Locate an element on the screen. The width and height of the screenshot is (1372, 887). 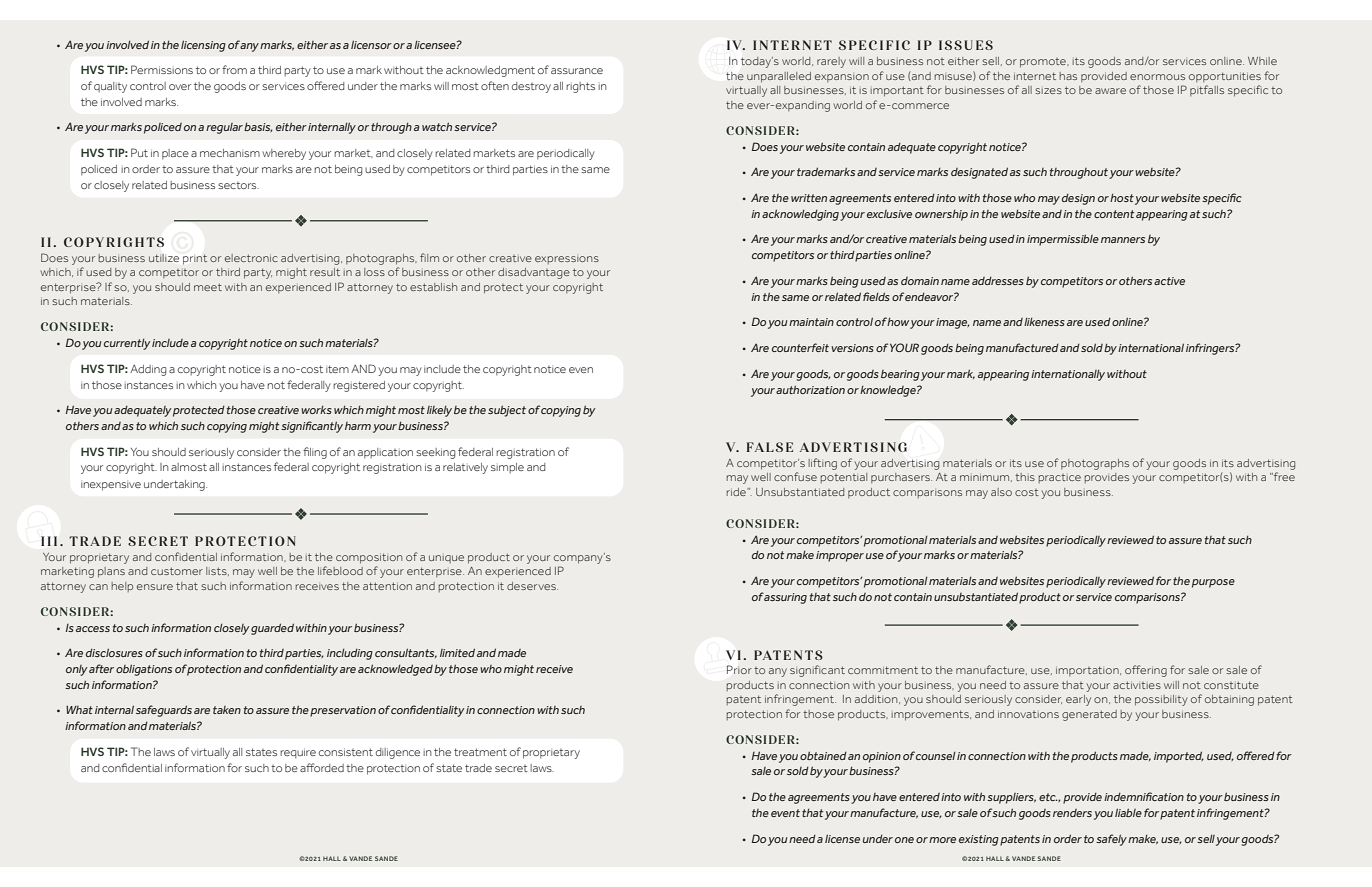
unparalleled is located at coordinates (779, 77).
